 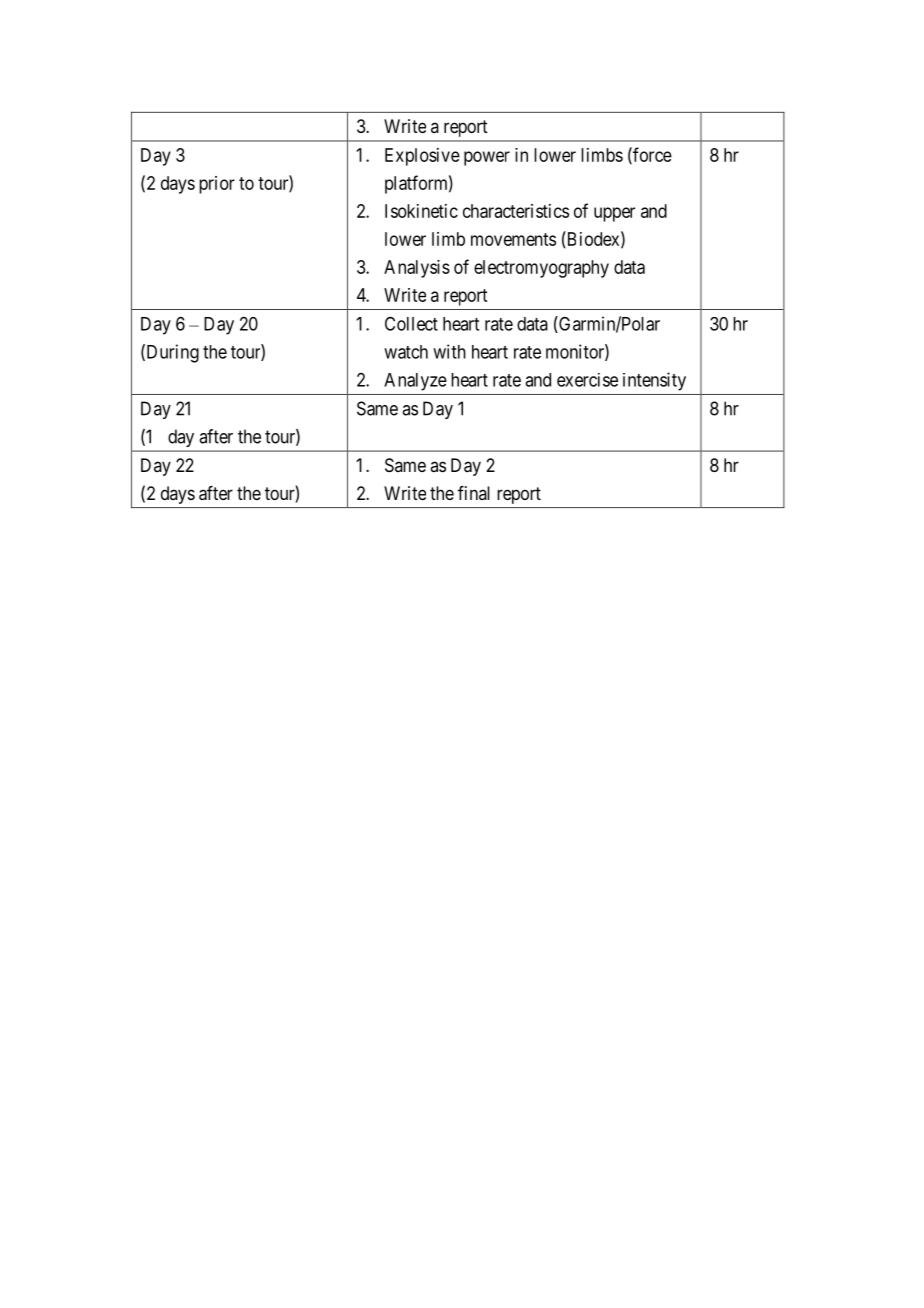 I want to click on power, so click(x=487, y=158).
